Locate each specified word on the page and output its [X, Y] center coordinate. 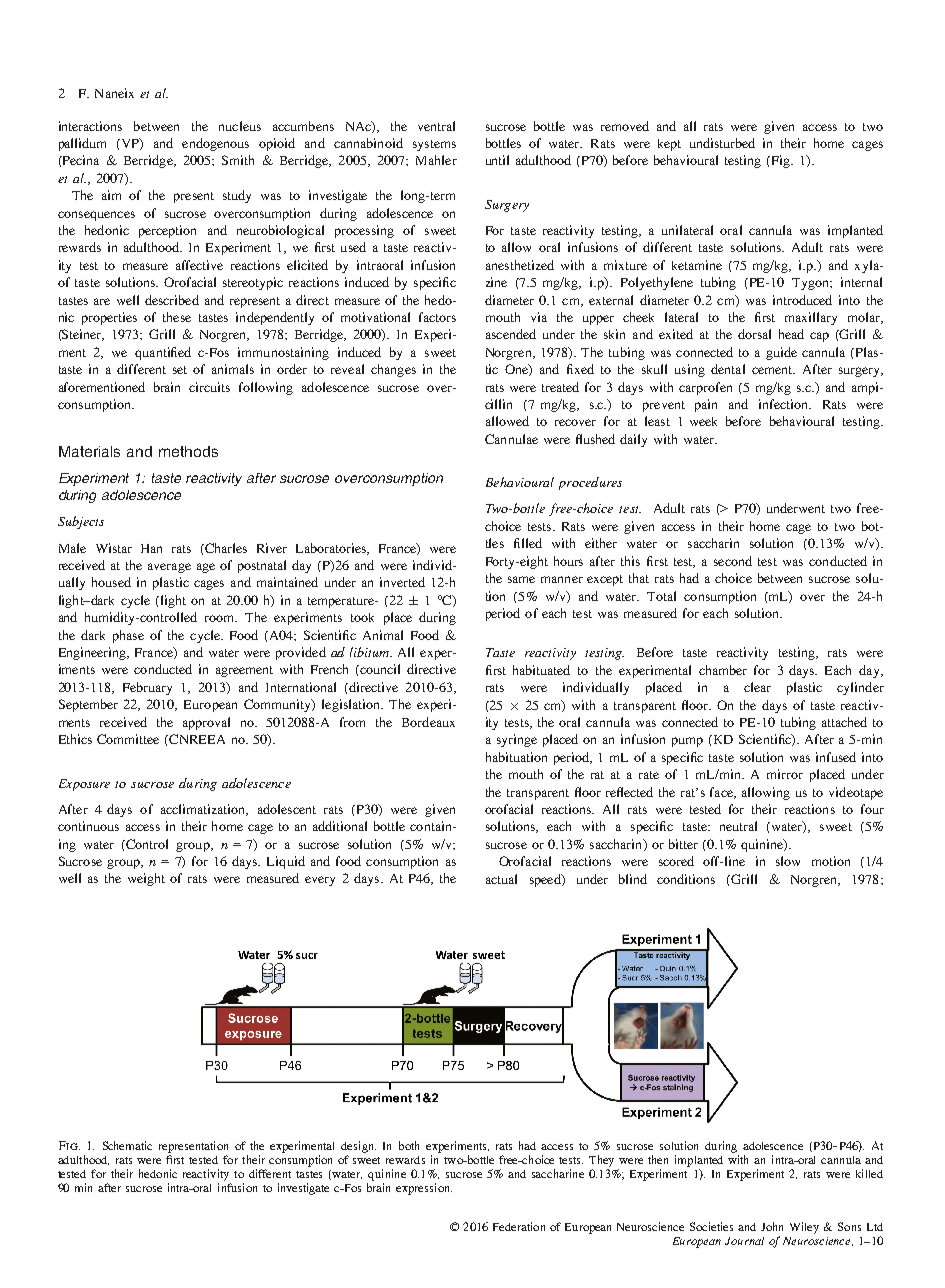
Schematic [127, 1145]
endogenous [215, 144]
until [497, 160]
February [147, 688]
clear [757, 687]
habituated [541, 670]
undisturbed [722, 143]
